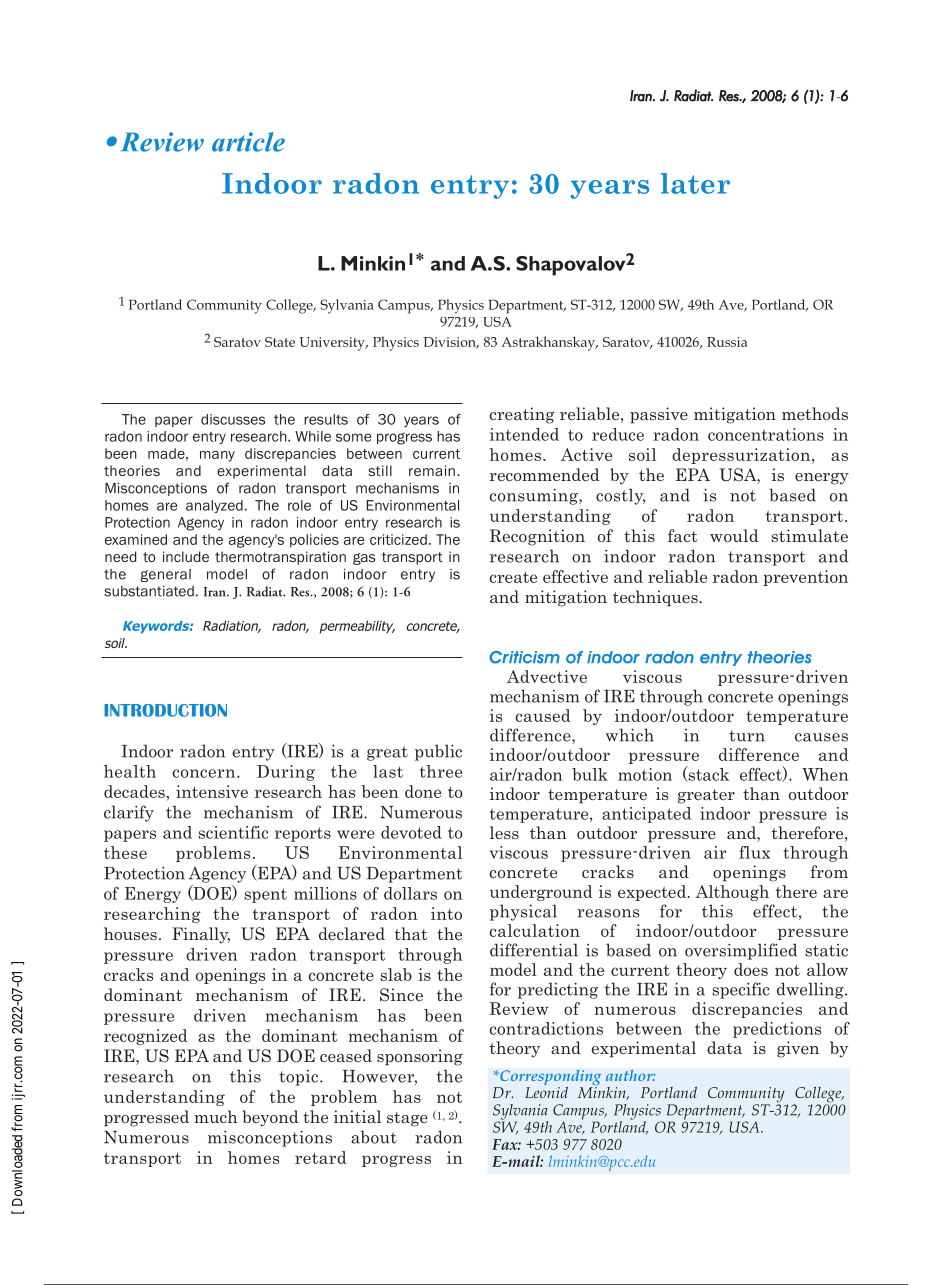  Describe the element at coordinates (747, 736) in the image. I see `turn` at that location.
